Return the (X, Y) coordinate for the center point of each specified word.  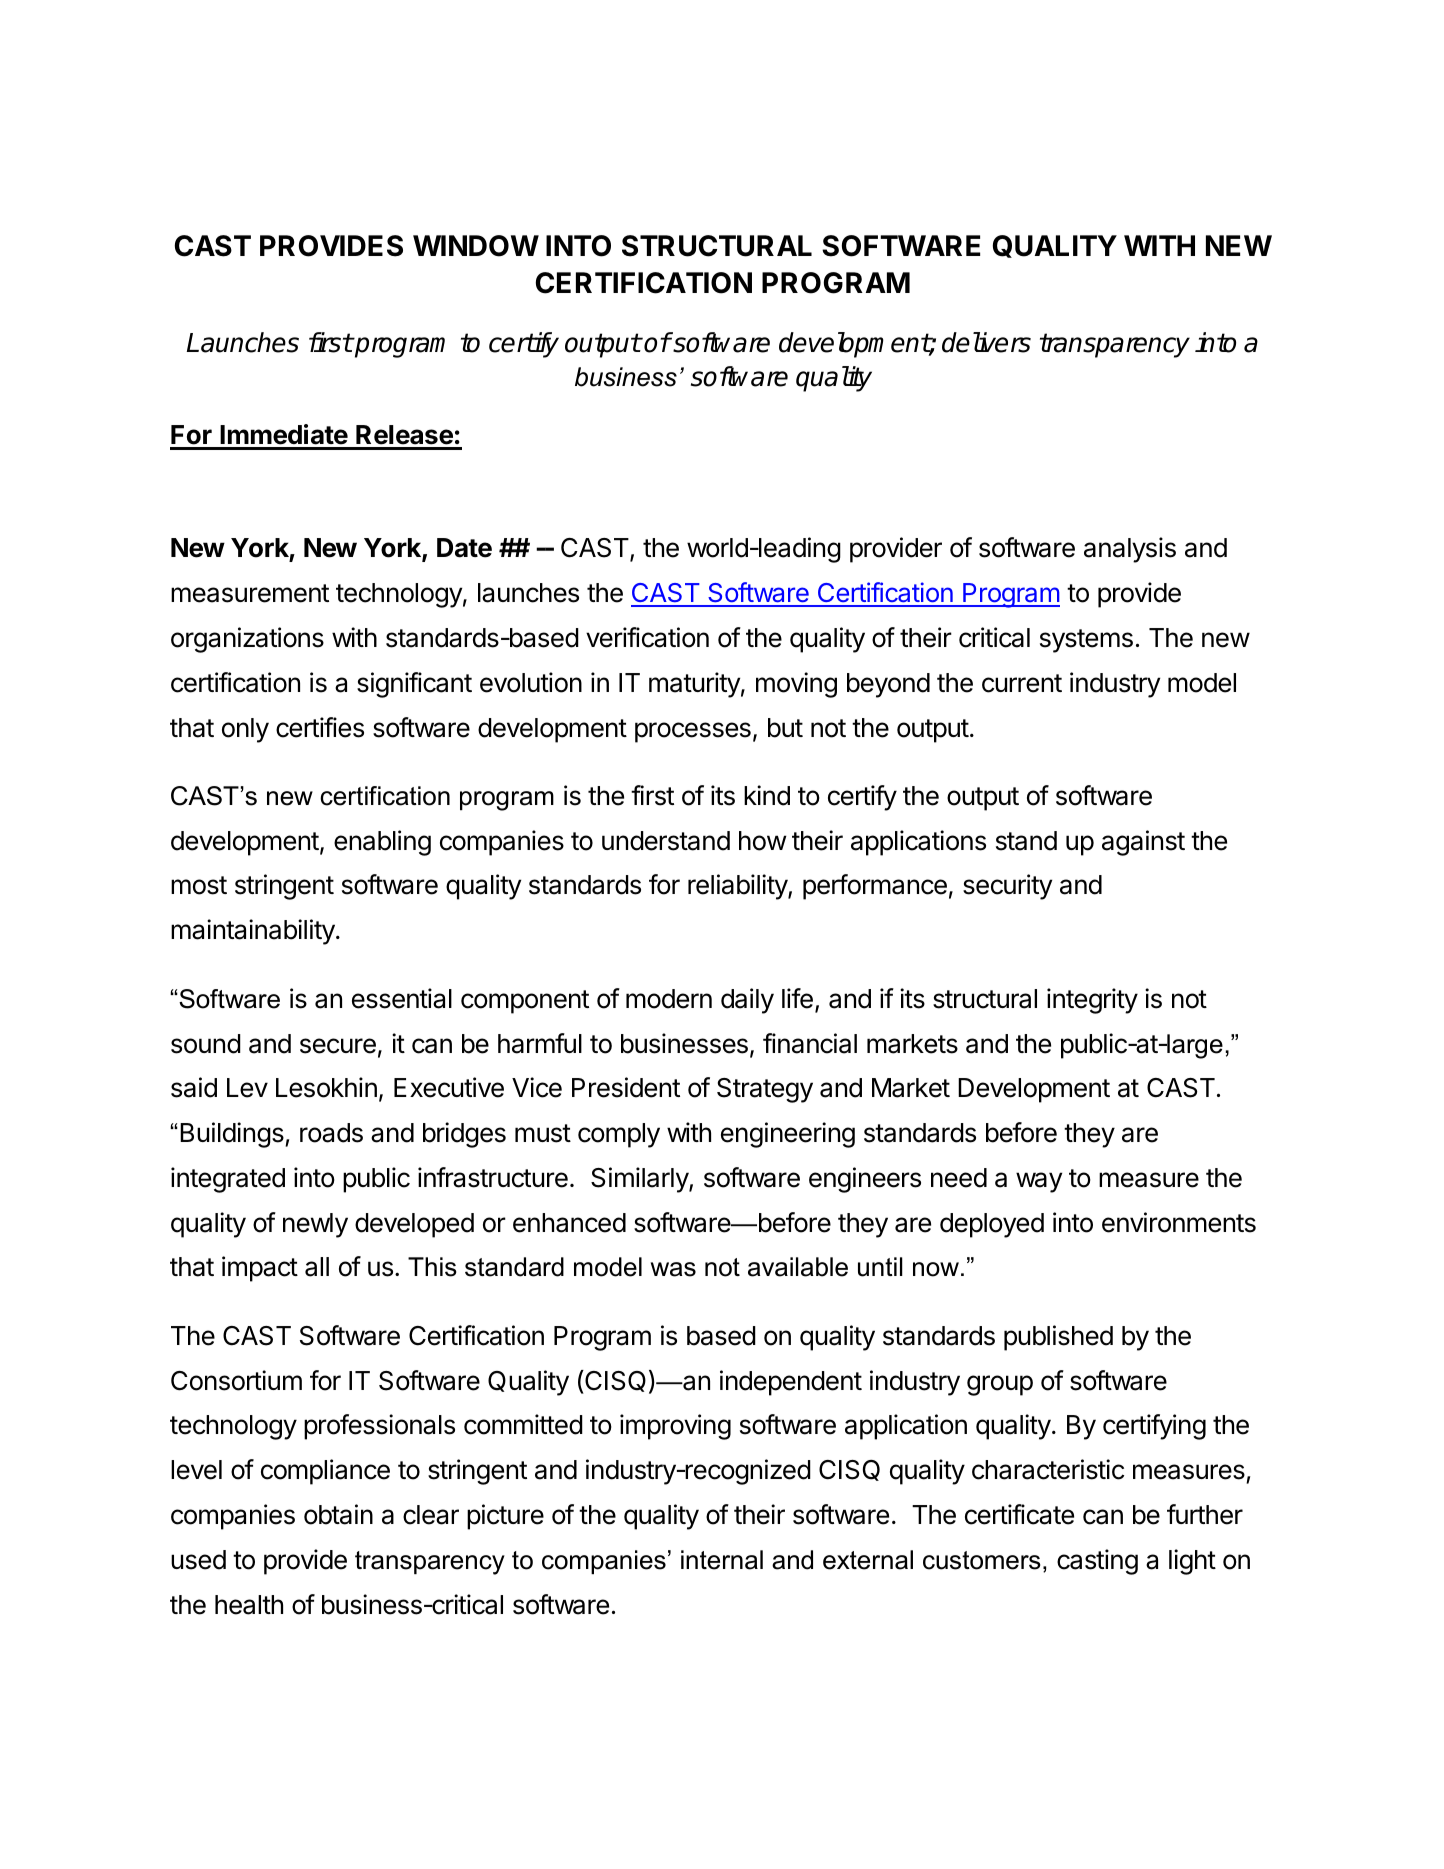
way (1039, 1182)
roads (331, 1133)
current (1022, 683)
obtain (338, 1514)
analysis (1130, 550)
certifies (320, 727)
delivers (986, 342)
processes (693, 732)
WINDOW (476, 246)
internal (722, 1560)
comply (619, 1135)
